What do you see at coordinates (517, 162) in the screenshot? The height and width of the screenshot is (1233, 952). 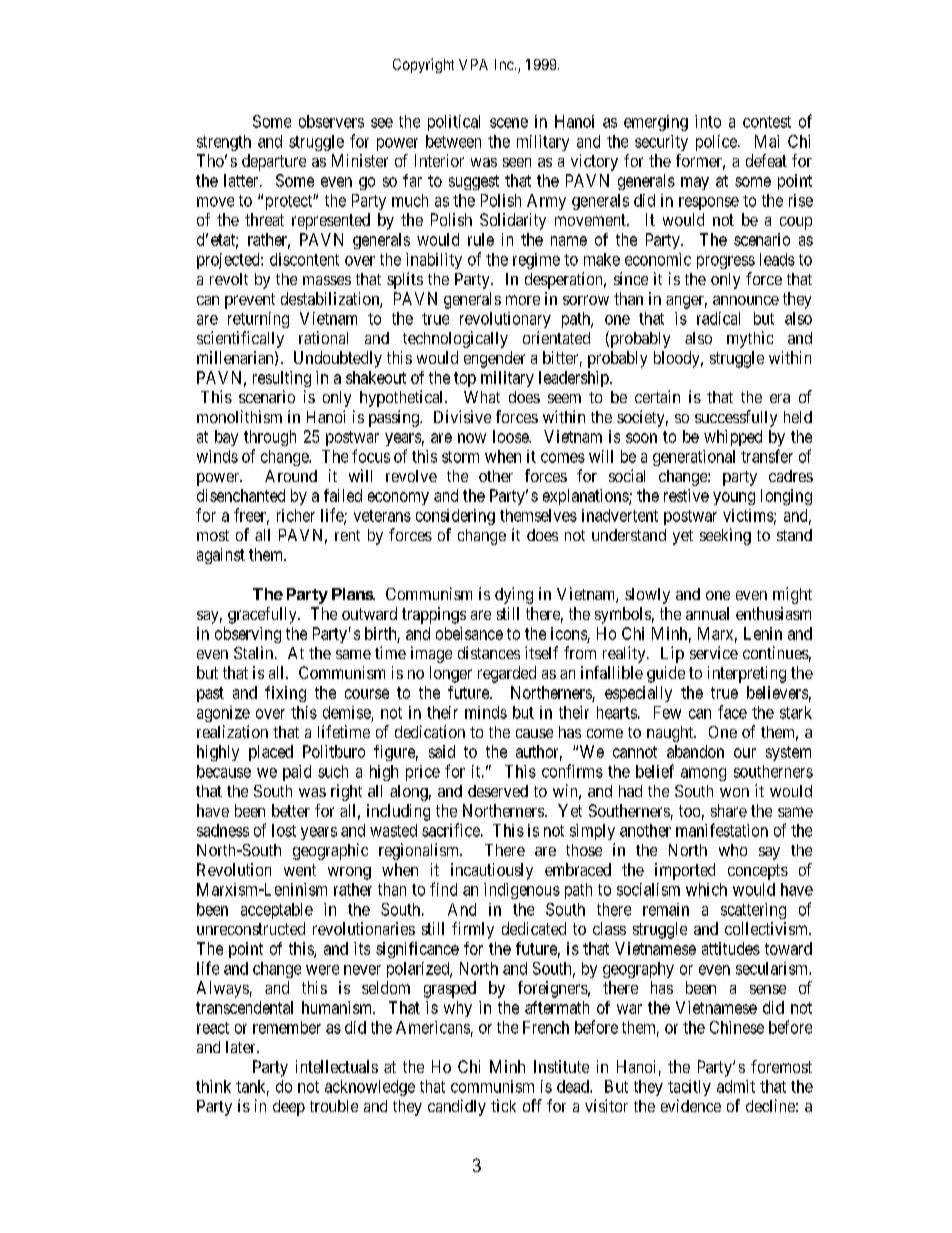 I see `seen` at bounding box center [517, 162].
